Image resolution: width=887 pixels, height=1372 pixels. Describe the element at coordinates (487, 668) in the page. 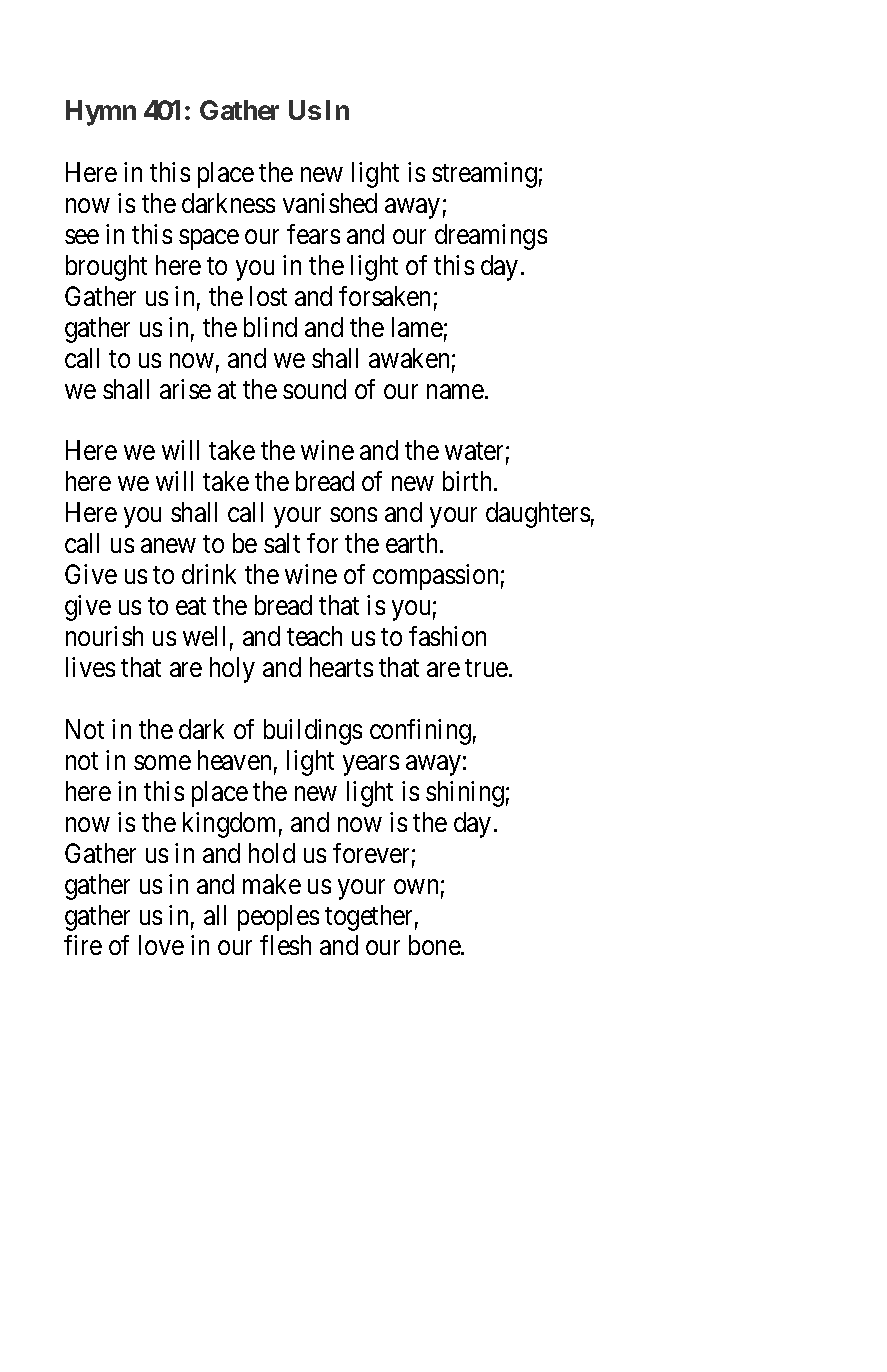

I see `true` at that location.
